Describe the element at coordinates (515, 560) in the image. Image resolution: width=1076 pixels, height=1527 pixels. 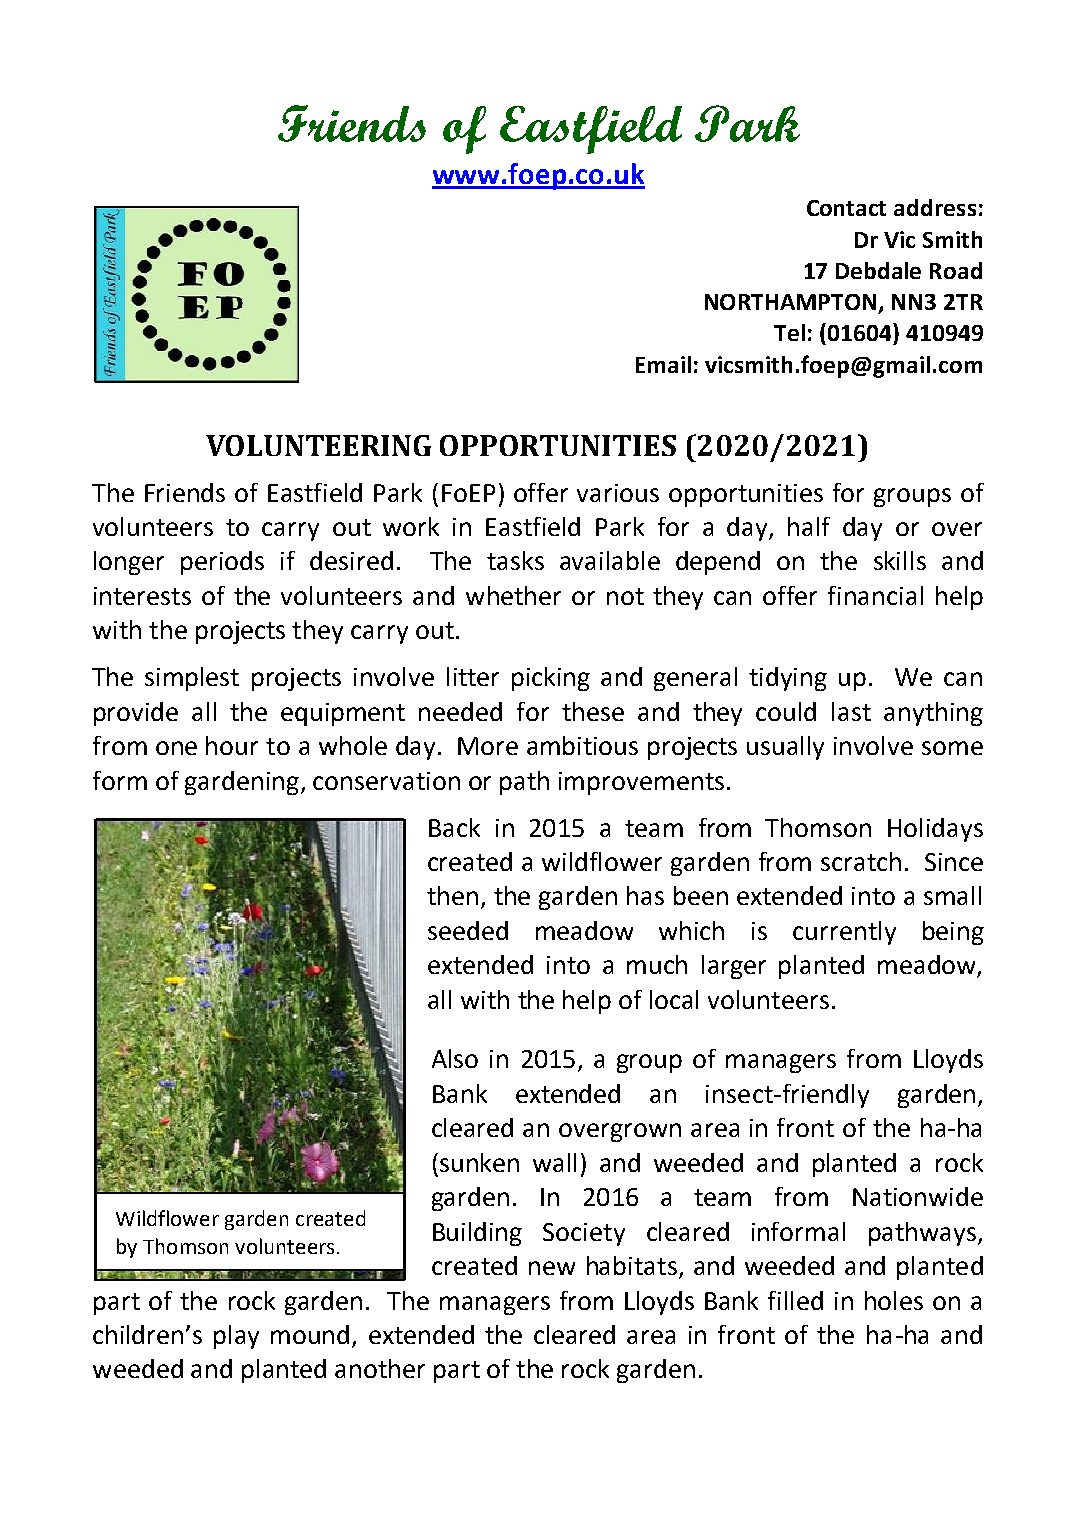
I see `tasks` at that location.
